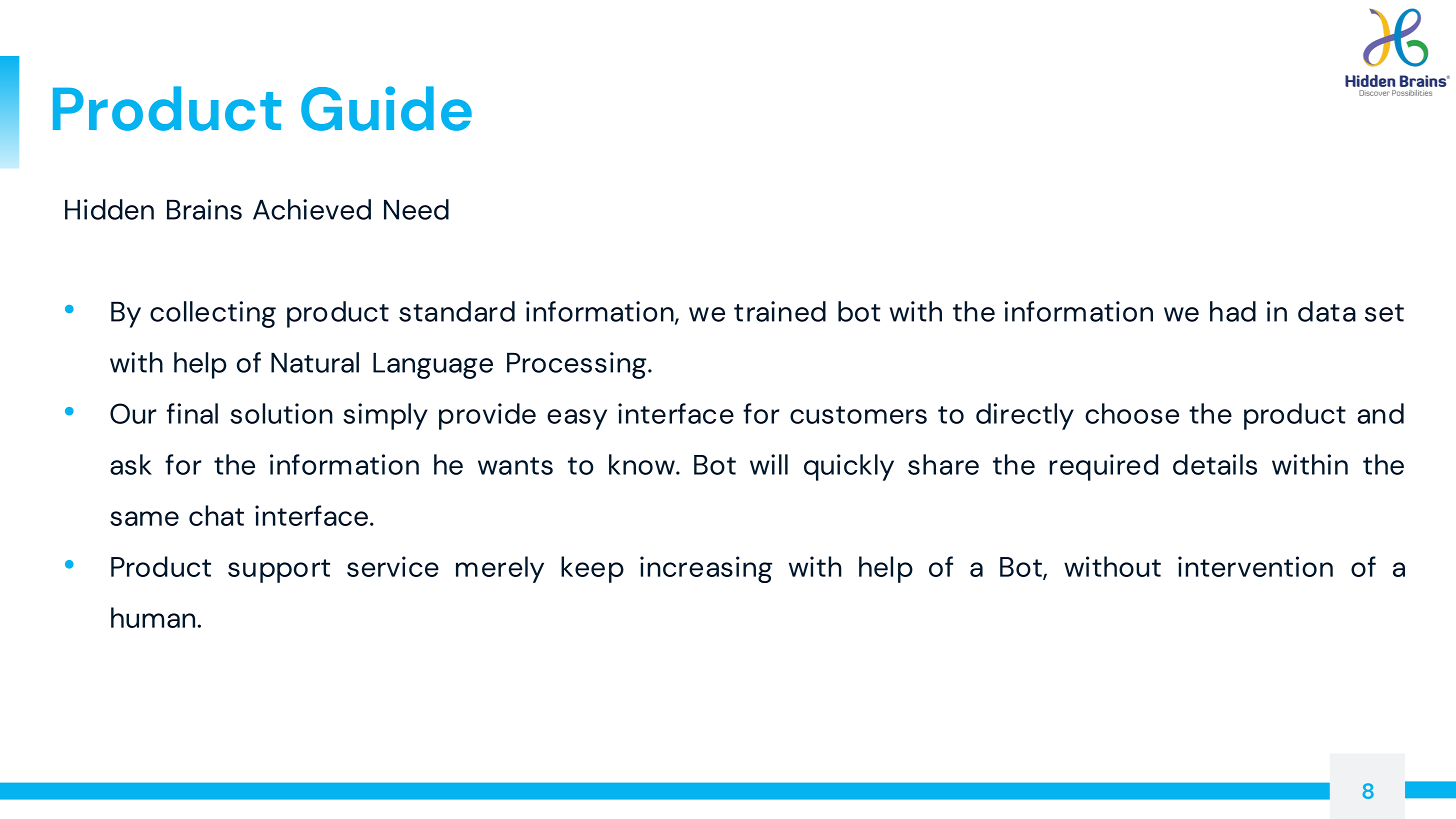 The width and height of the screenshot is (1456, 819). I want to click on human, so click(153, 617).
